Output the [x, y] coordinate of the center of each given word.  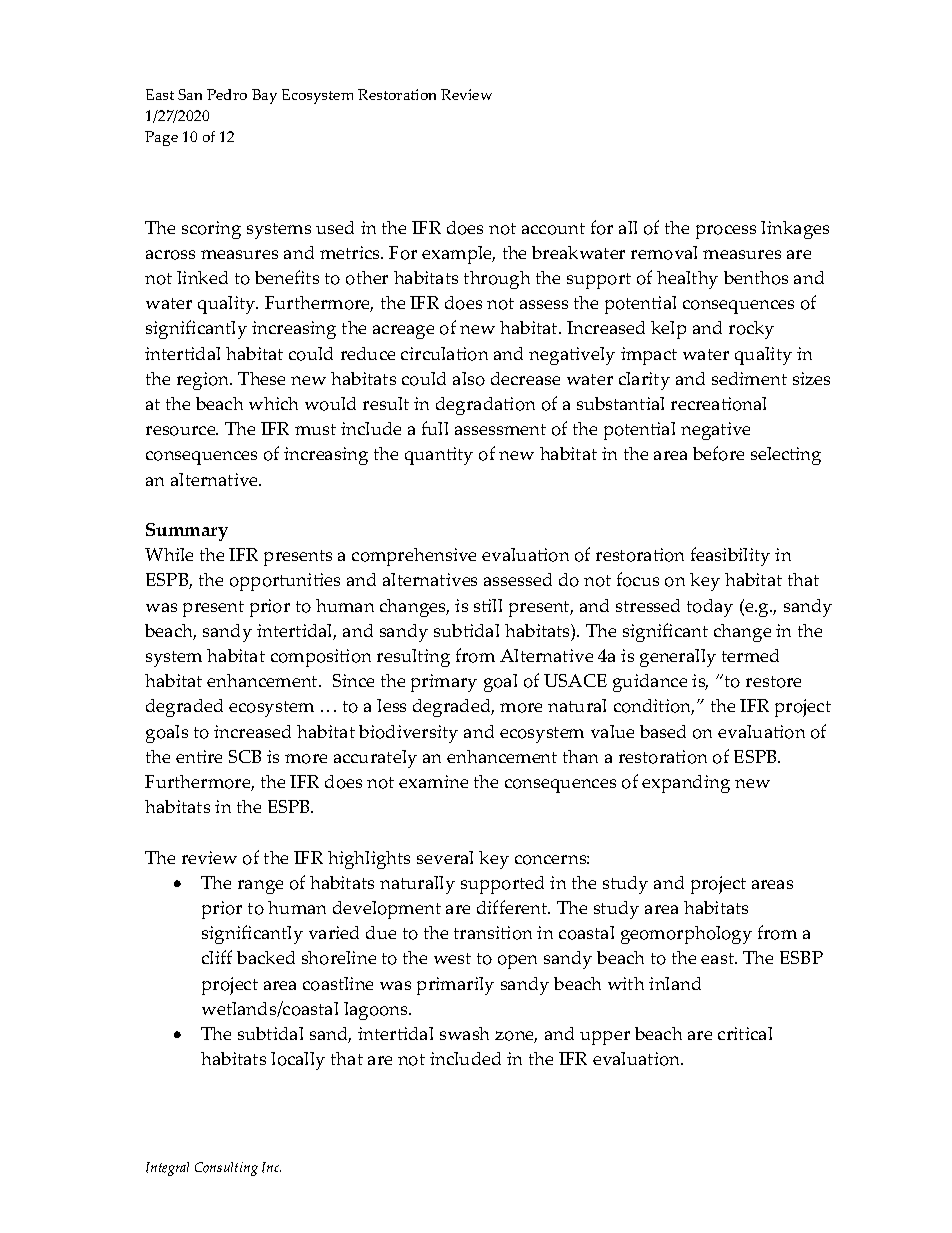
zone [516, 1037]
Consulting [226, 1169]
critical [745, 1033]
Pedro [227, 94]
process [726, 232]
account [553, 229]
